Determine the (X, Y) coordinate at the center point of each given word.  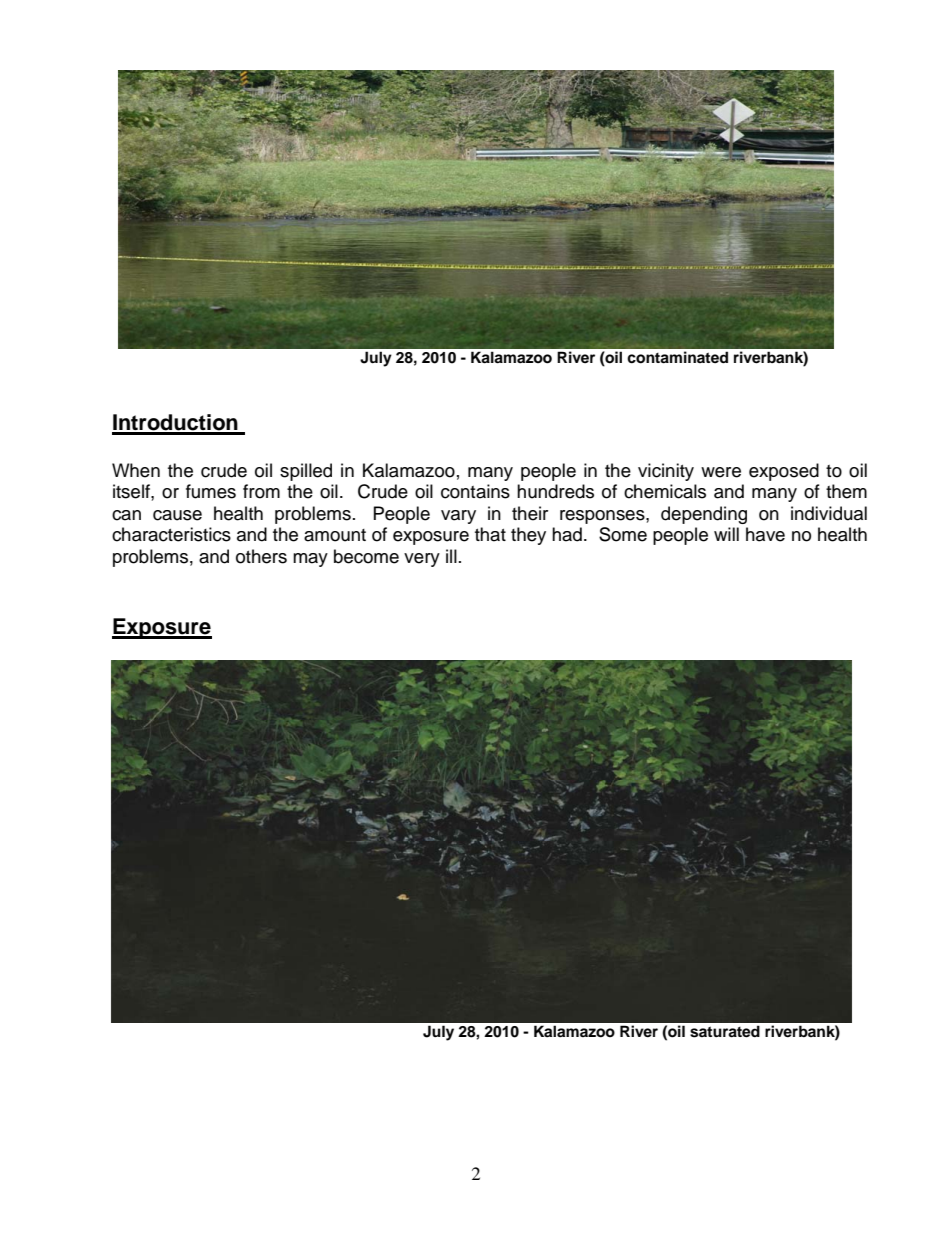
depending (704, 515)
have (765, 534)
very (422, 560)
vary (458, 517)
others (261, 556)
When (136, 470)
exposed (784, 472)
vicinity (666, 472)
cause (177, 515)
